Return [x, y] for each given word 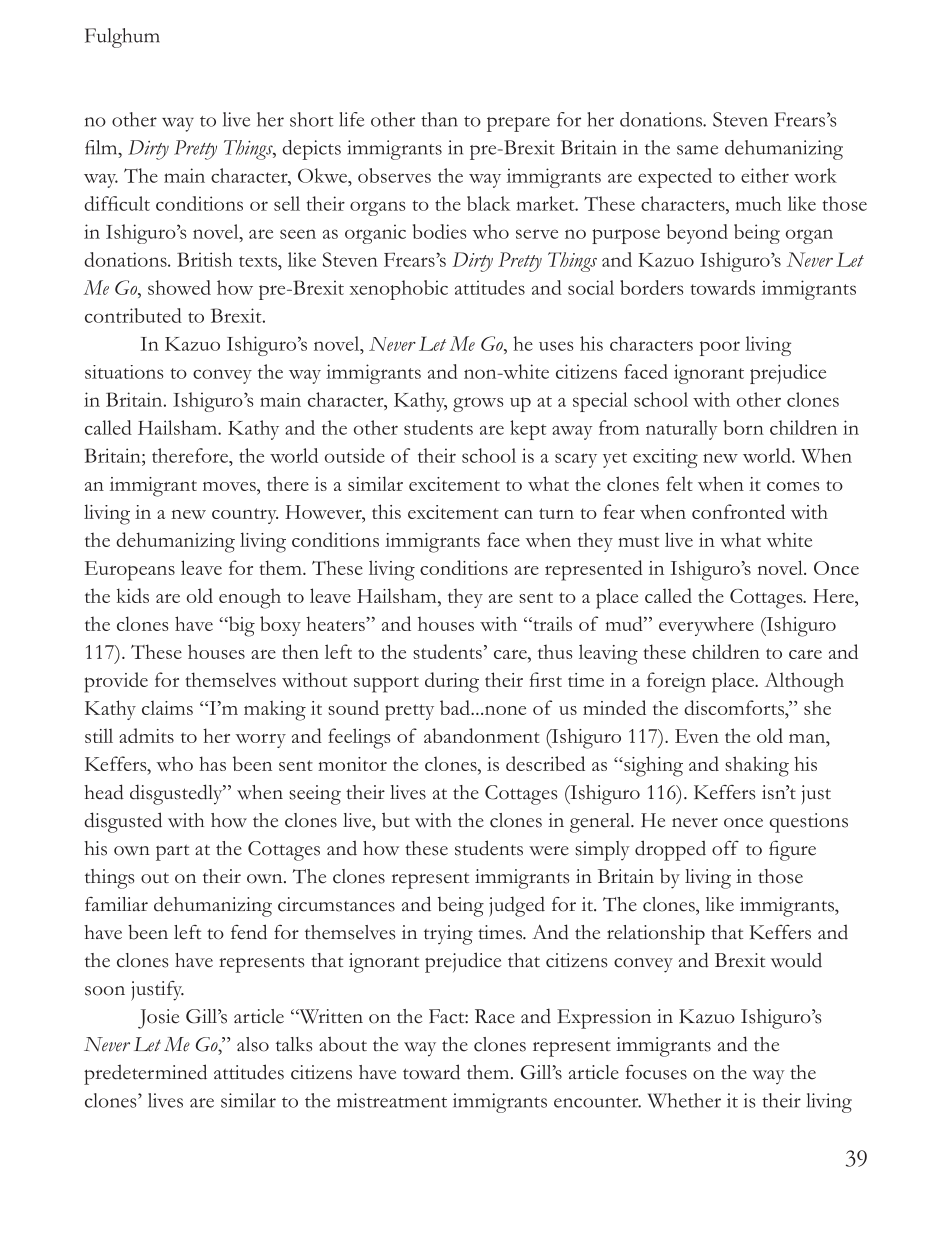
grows [478, 404]
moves [230, 486]
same [697, 150]
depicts [311, 150]
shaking [757, 766]
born [744, 427]
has [212, 763]
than [439, 119]
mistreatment [392, 1100]
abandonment [482, 735]
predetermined [145, 1074]
